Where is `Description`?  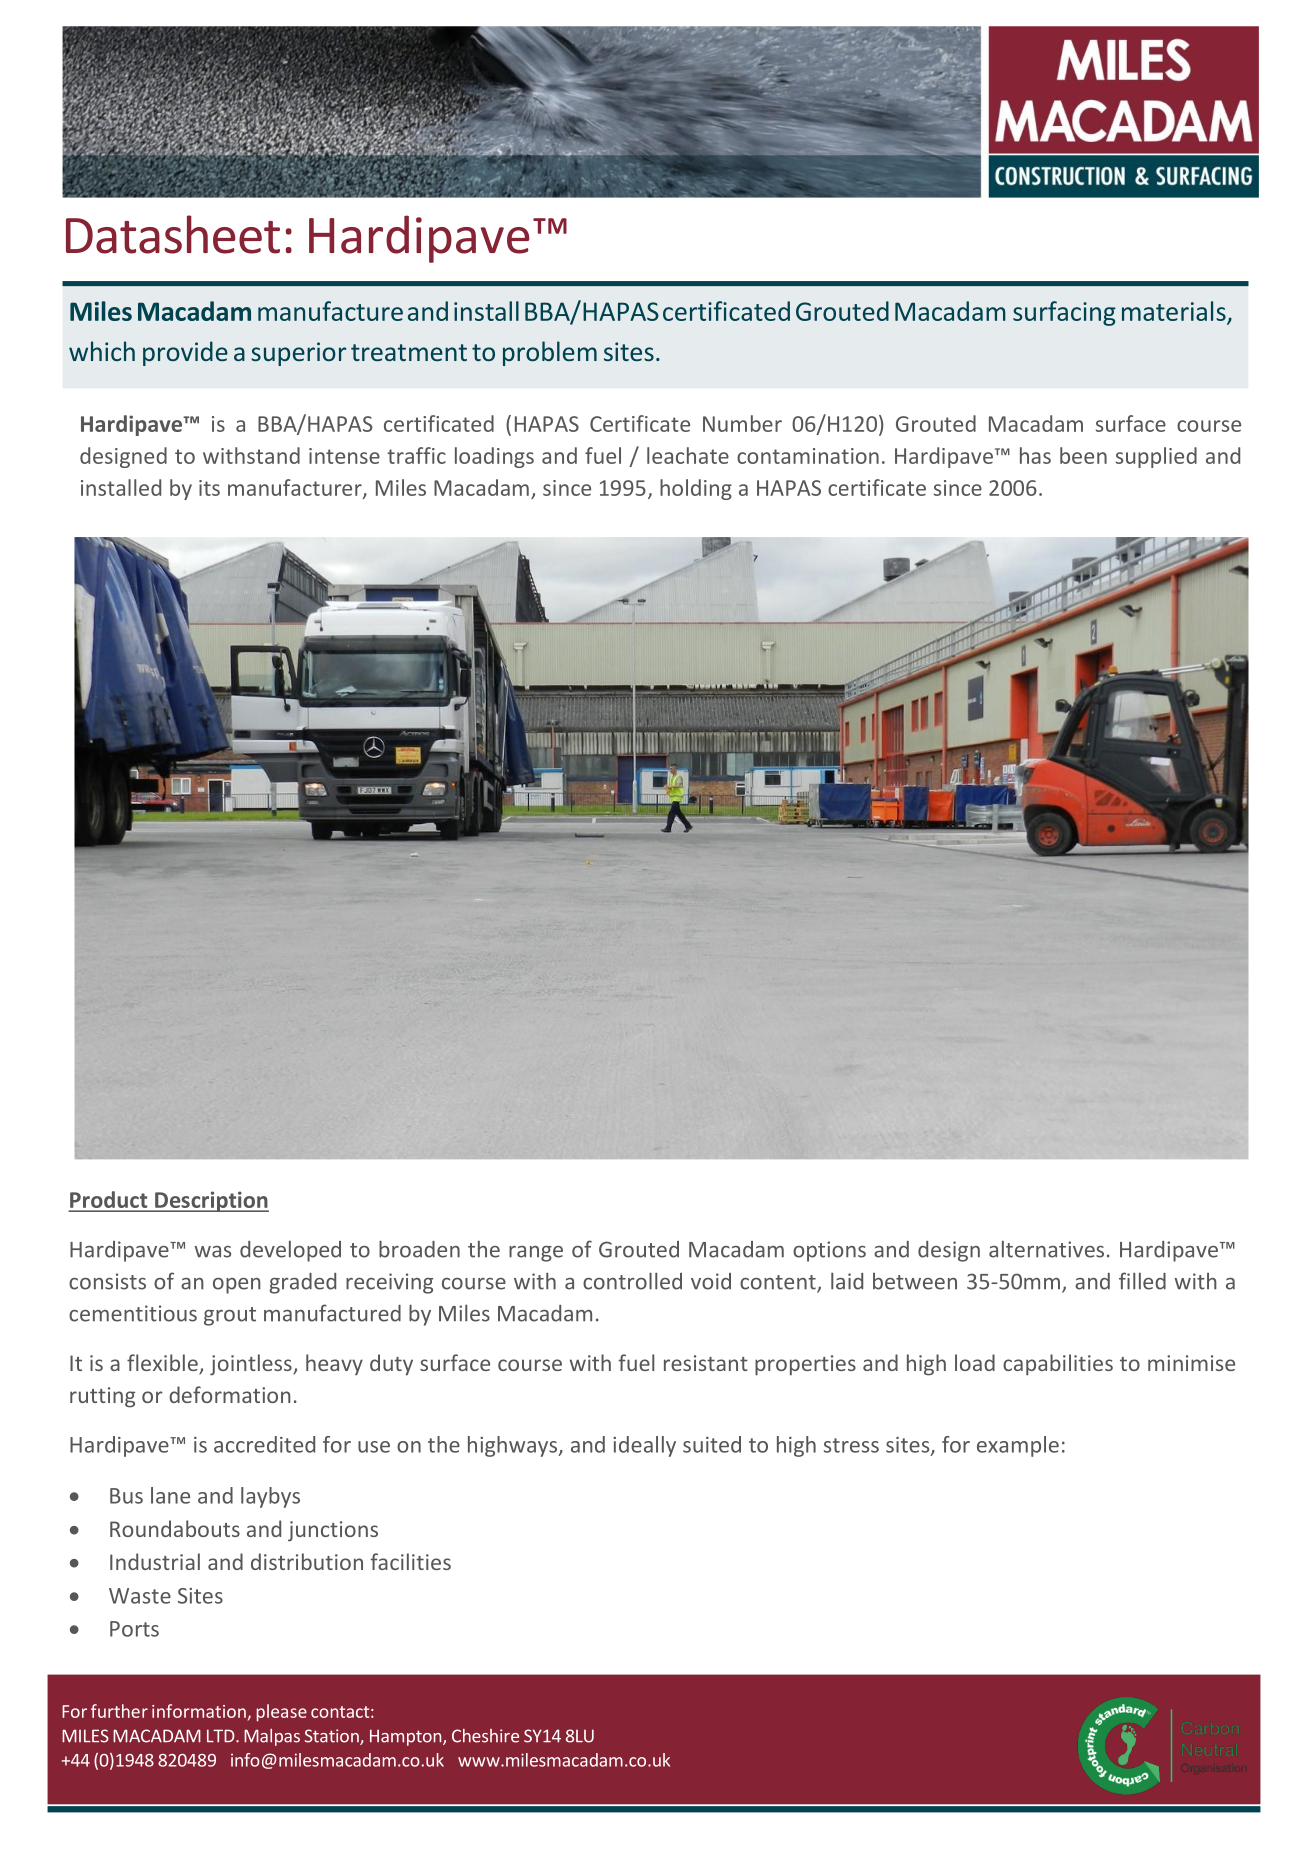
Description is located at coordinates (211, 1201).
